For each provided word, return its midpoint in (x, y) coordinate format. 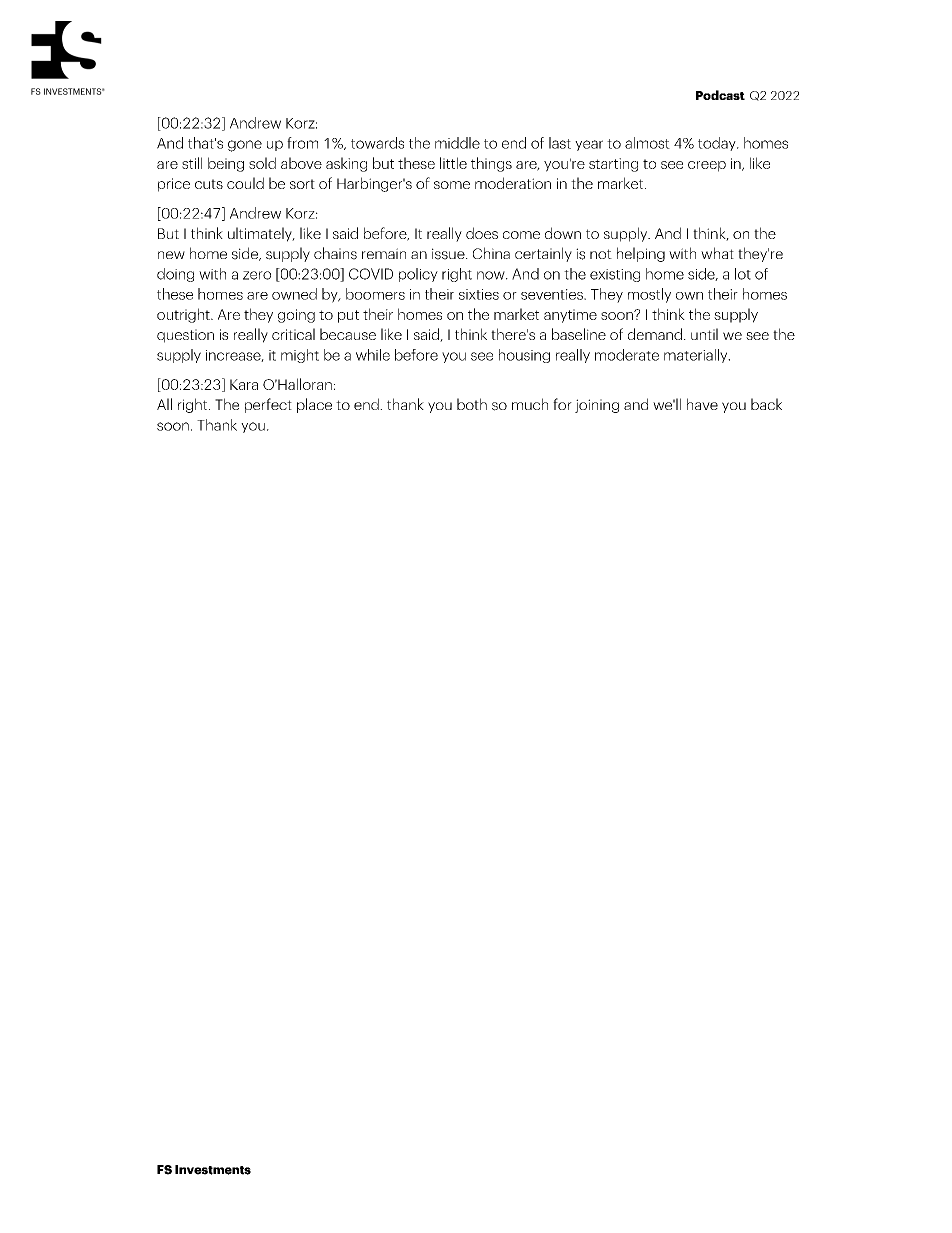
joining (597, 406)
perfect (268, 405)
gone (245, 146)
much (530, 404)
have (702, 404)
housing (524, 356)
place (314, 405)
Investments (213, 1170)
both (472, 404)
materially (697, 356)
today (718, 144)
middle (457, 143)
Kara (244, 384)
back (766, 404)
